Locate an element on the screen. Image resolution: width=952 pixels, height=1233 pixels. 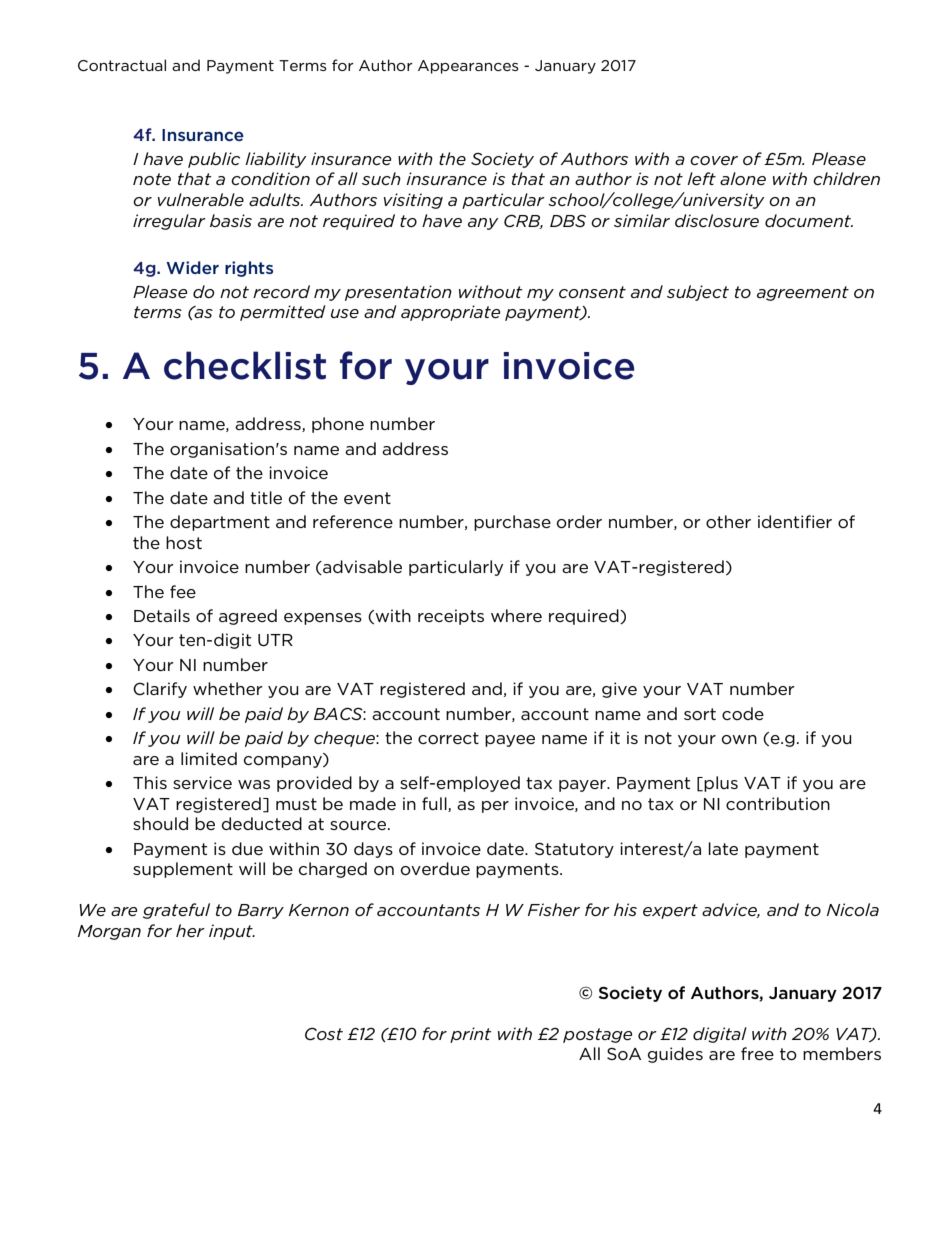
Cost is located at coordinates (324, 1034).
